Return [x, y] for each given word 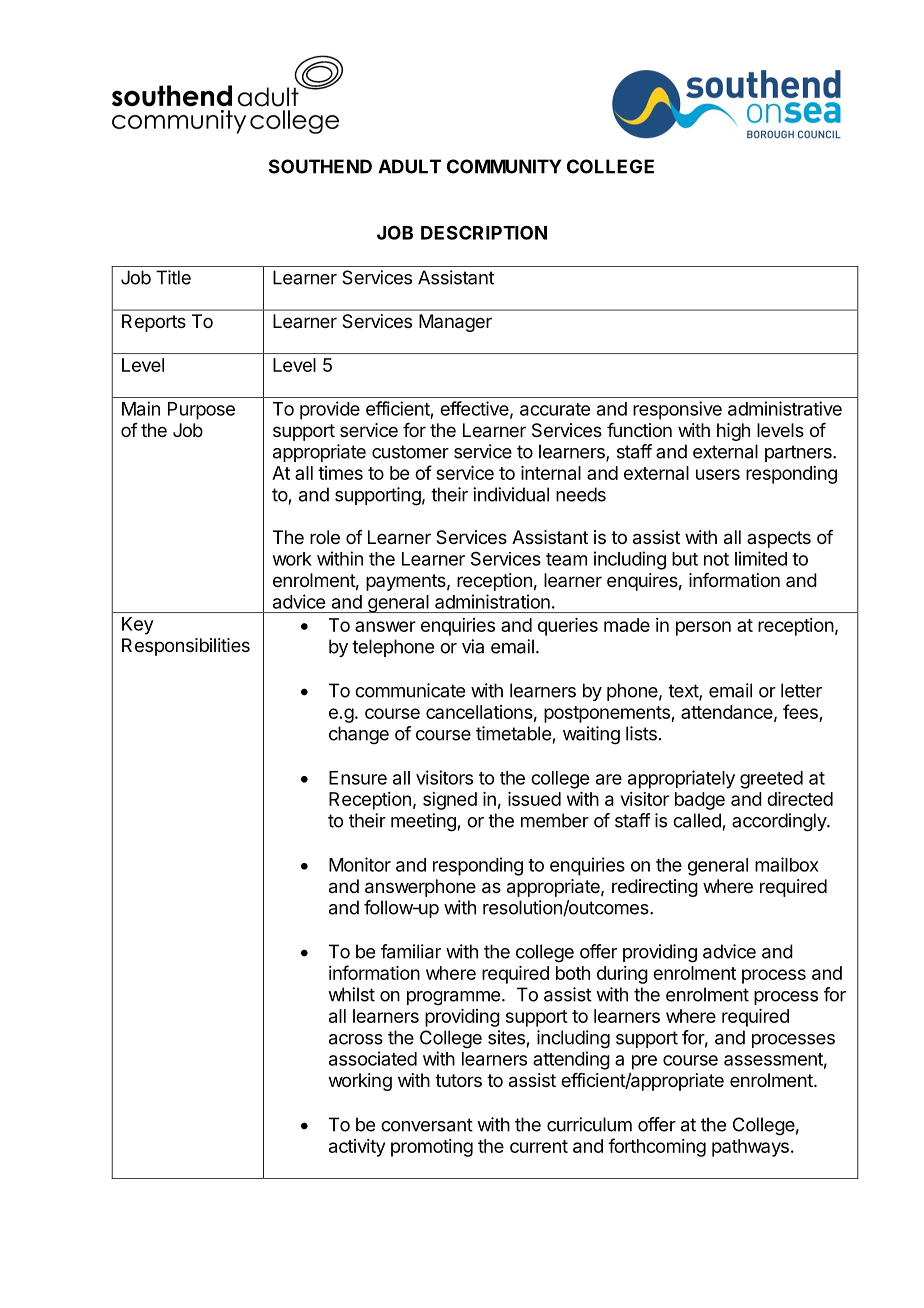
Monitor [360, 864]
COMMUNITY [504, 166]
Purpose [201, 411]
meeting [423, 822]
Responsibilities [186, 647]
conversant [427, 1125]
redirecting [655, 888]
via [473, 646]
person [703, 628]
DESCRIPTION [484, 232]
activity [357, 1148]
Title [173, 277]
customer [410, 452]
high [733, 432]
